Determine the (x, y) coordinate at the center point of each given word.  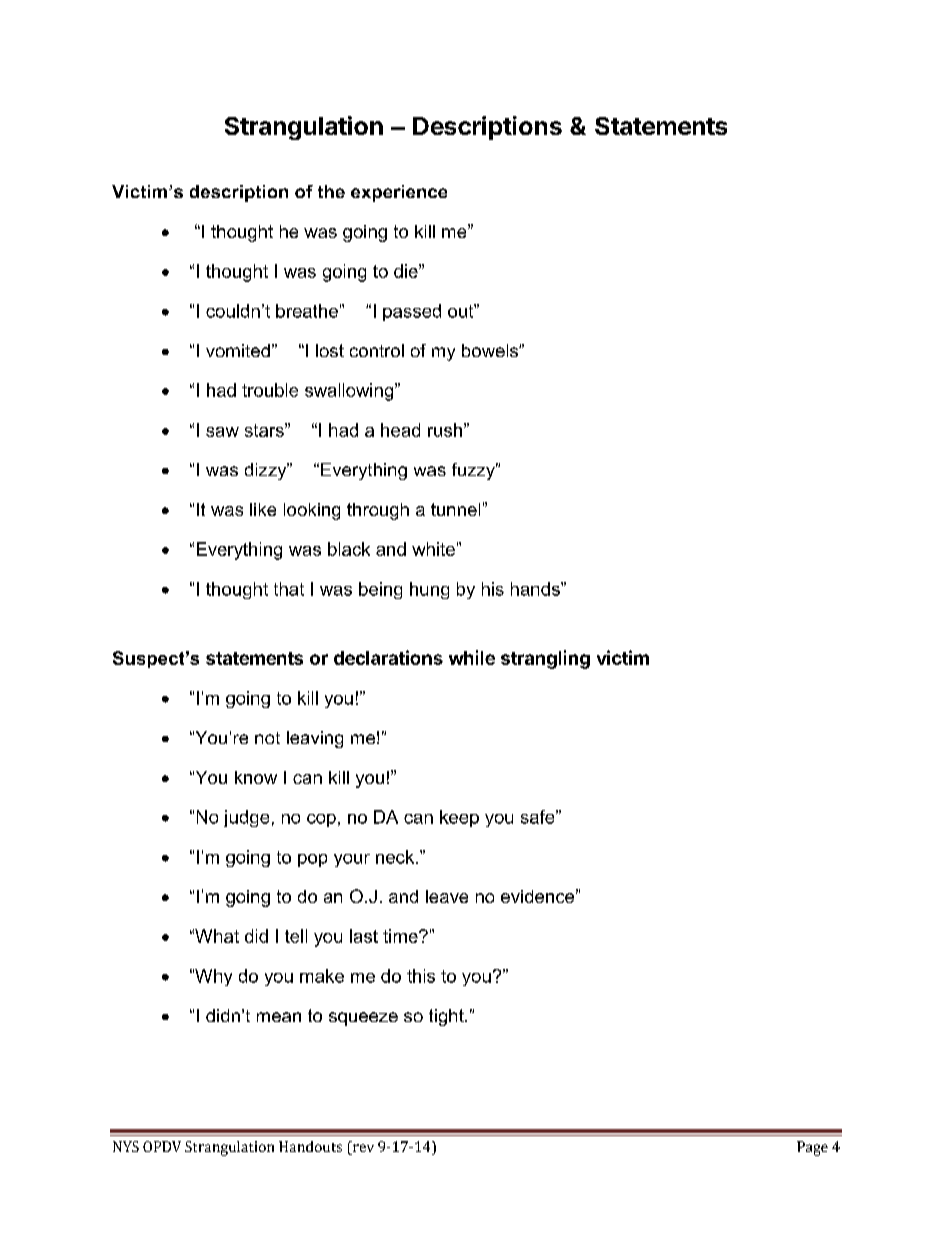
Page (812, 1148)
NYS (126, 1146)
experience (399, 193)
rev (362, 1149)
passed (412, 312)
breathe (307, 311)
